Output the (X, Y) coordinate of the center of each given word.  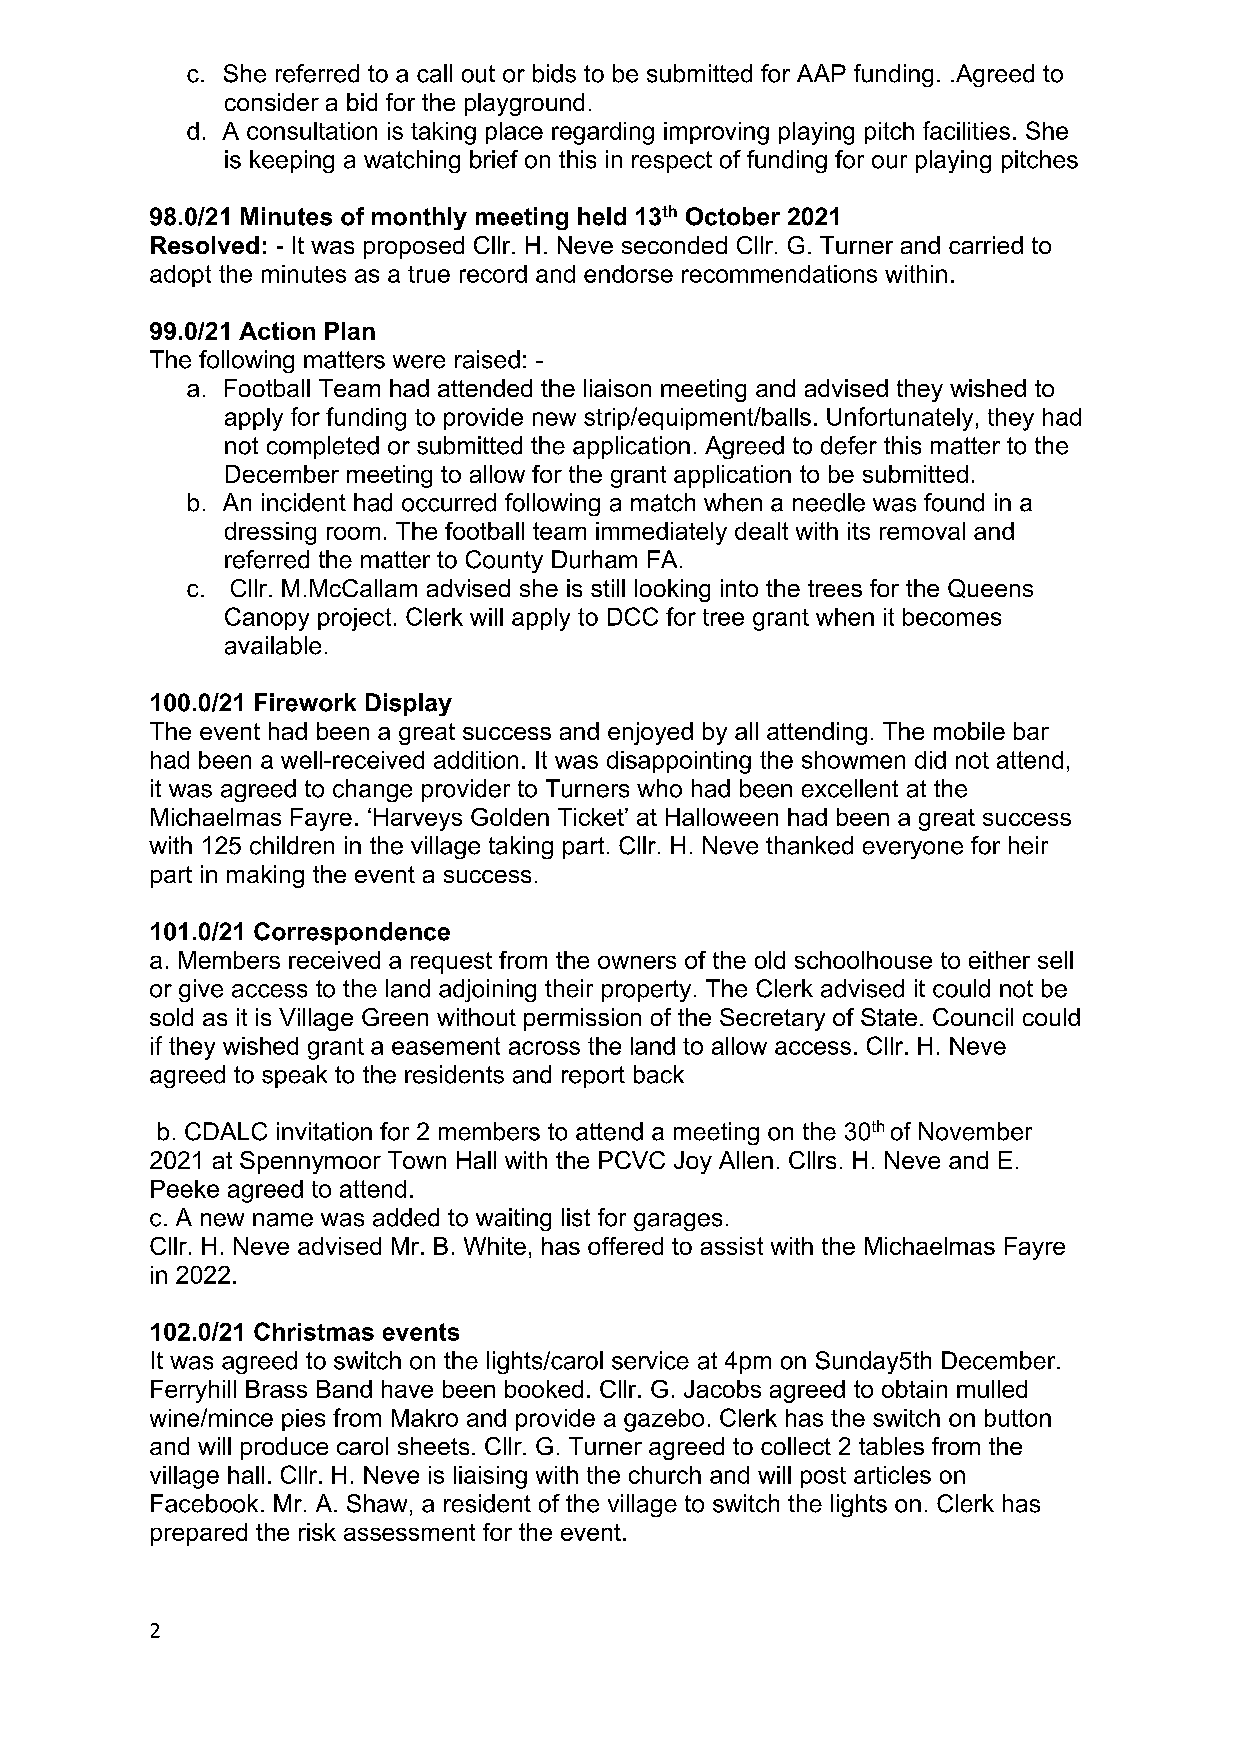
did (930, 760)
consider (272, 102)
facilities (966, 130)
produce (284, 1448)
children (292, 845)
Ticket (592, 817)
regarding (603, 133)
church (665, 1475)
